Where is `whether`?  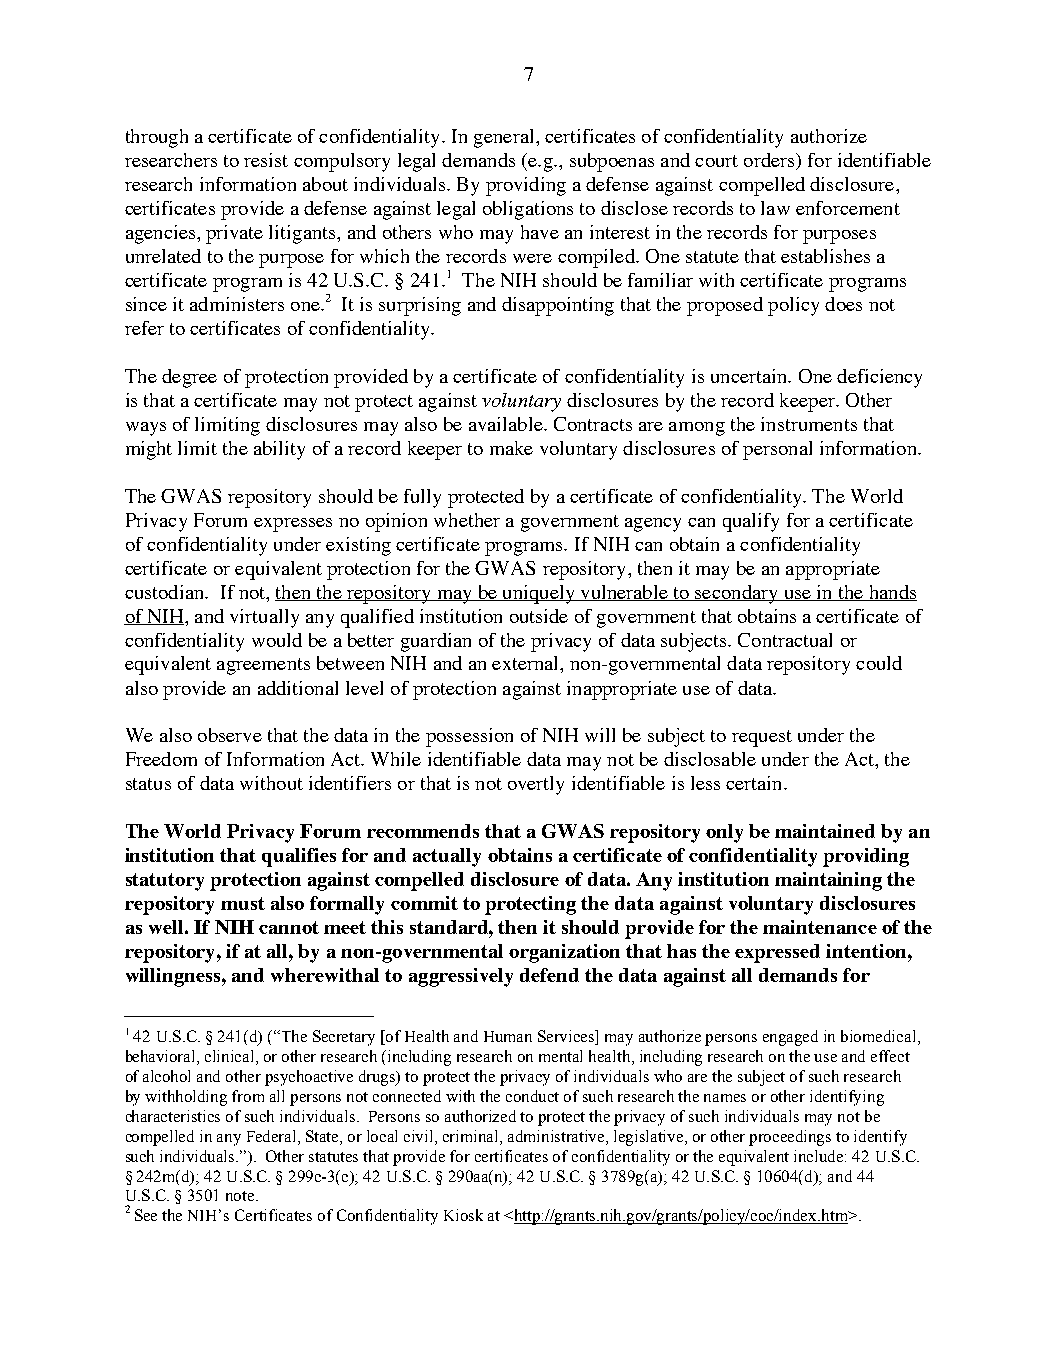
whether is located at coordinates (467, 520).
